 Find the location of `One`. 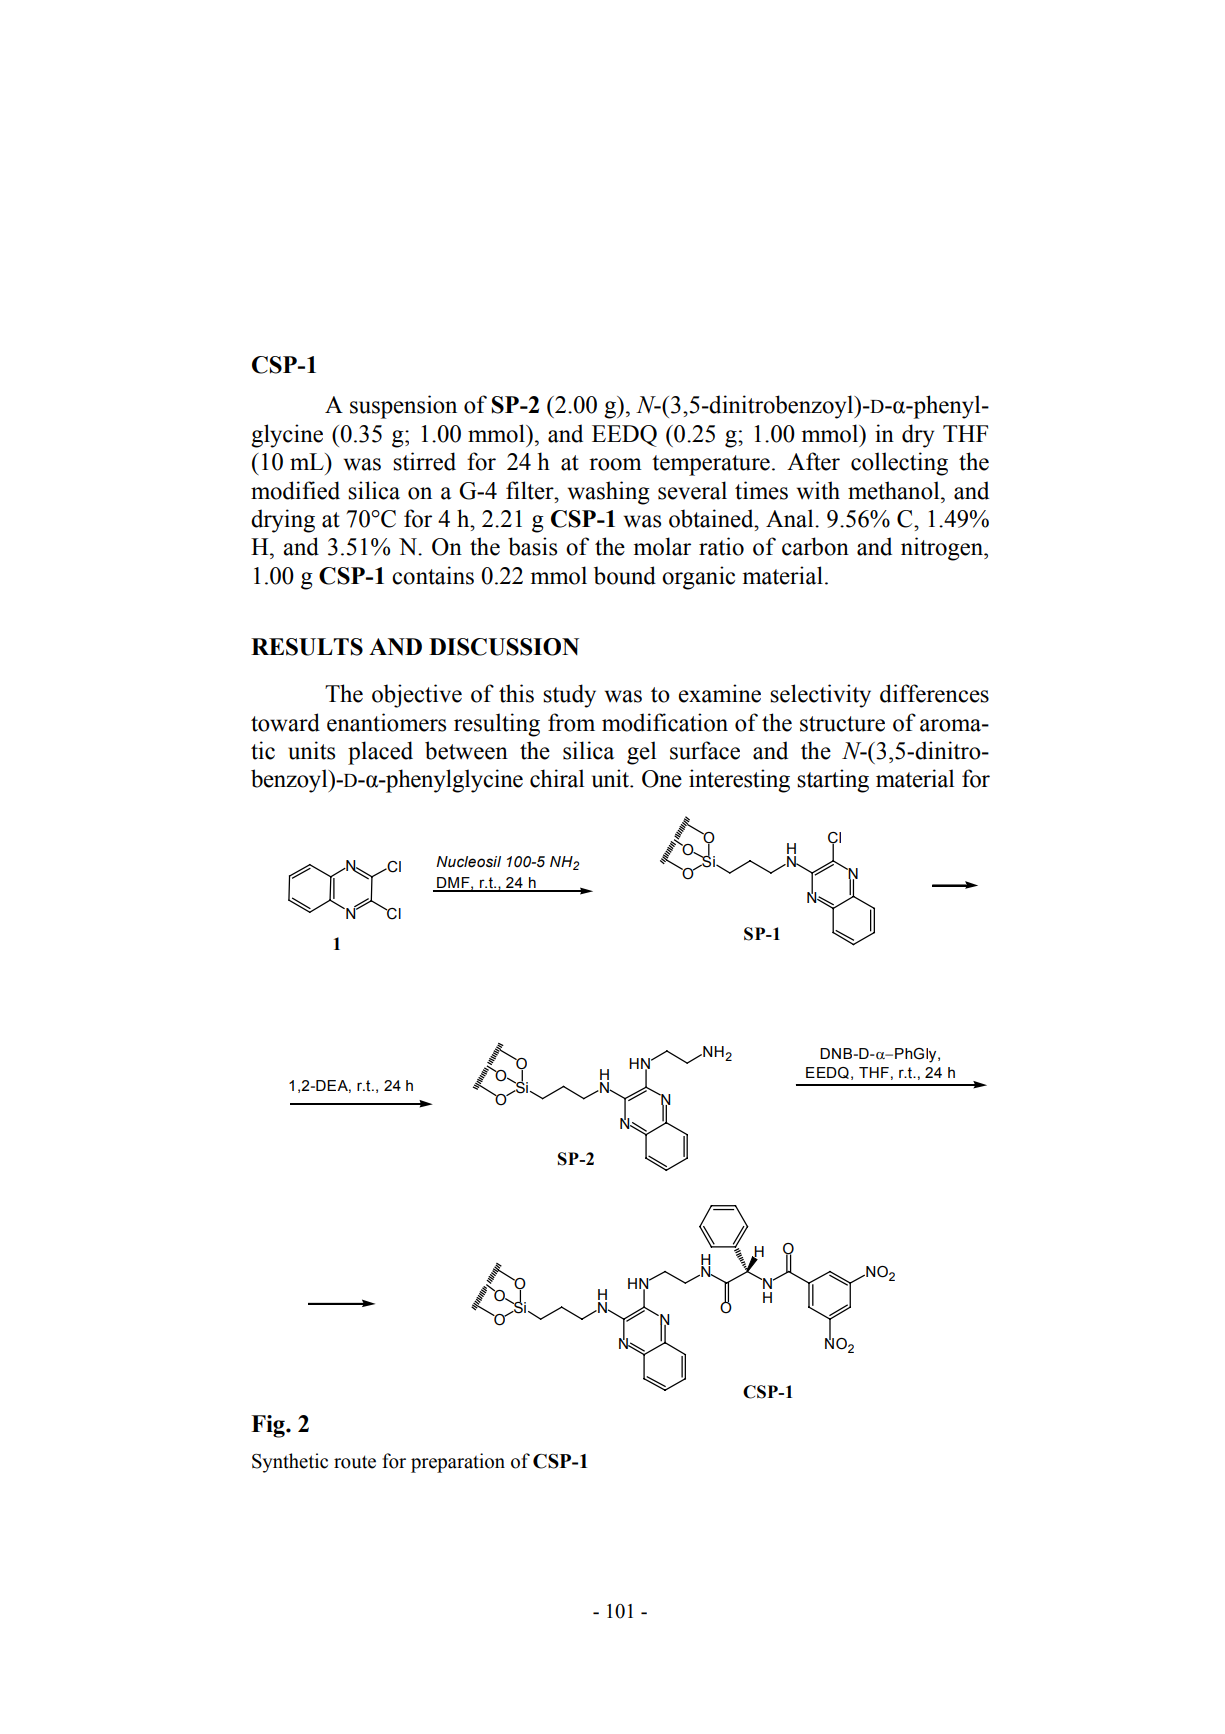

One is located at coordinates (662, 779).
